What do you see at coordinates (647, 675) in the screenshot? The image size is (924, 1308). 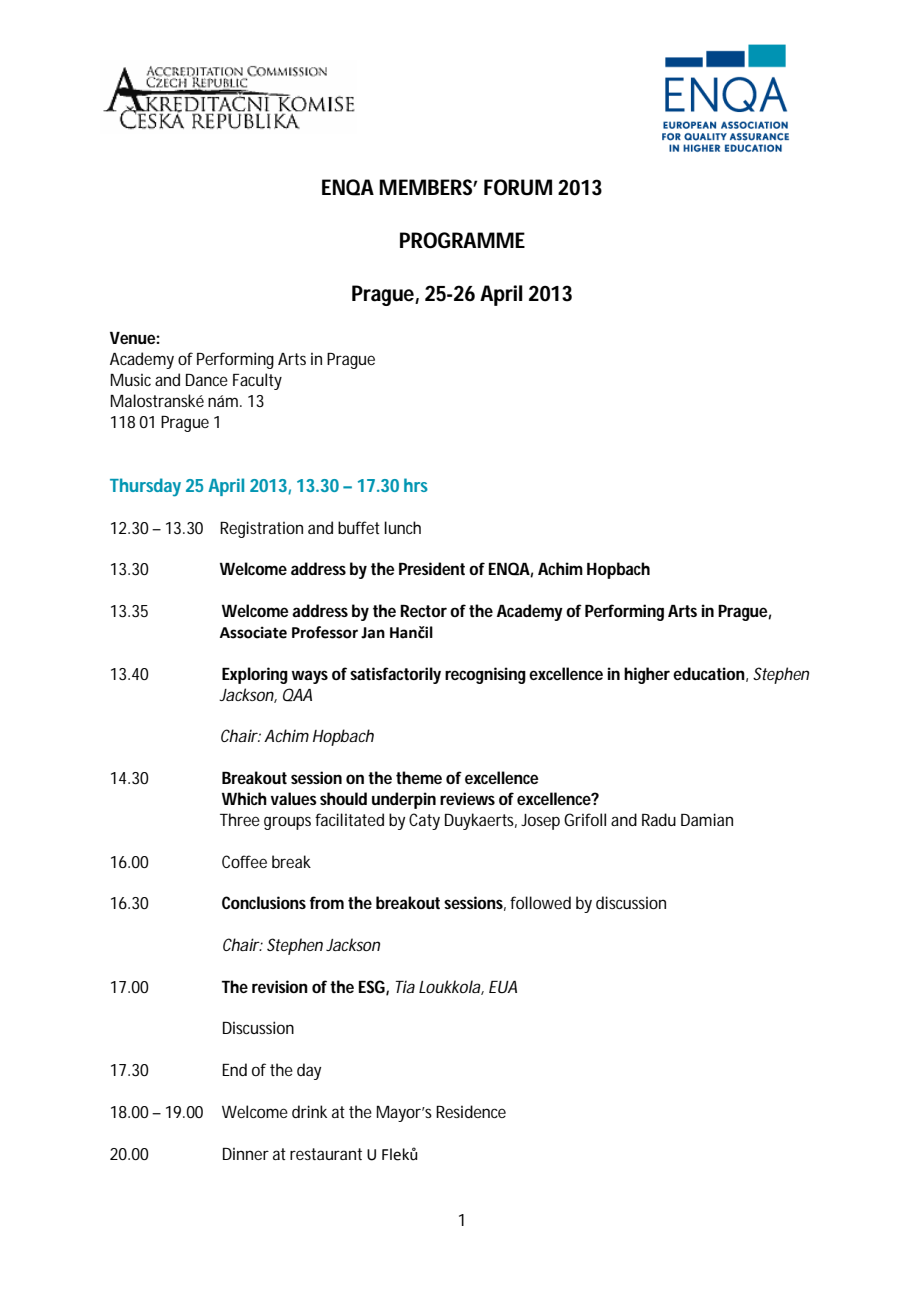 I see `higher` at bounding box center [647, 675].
